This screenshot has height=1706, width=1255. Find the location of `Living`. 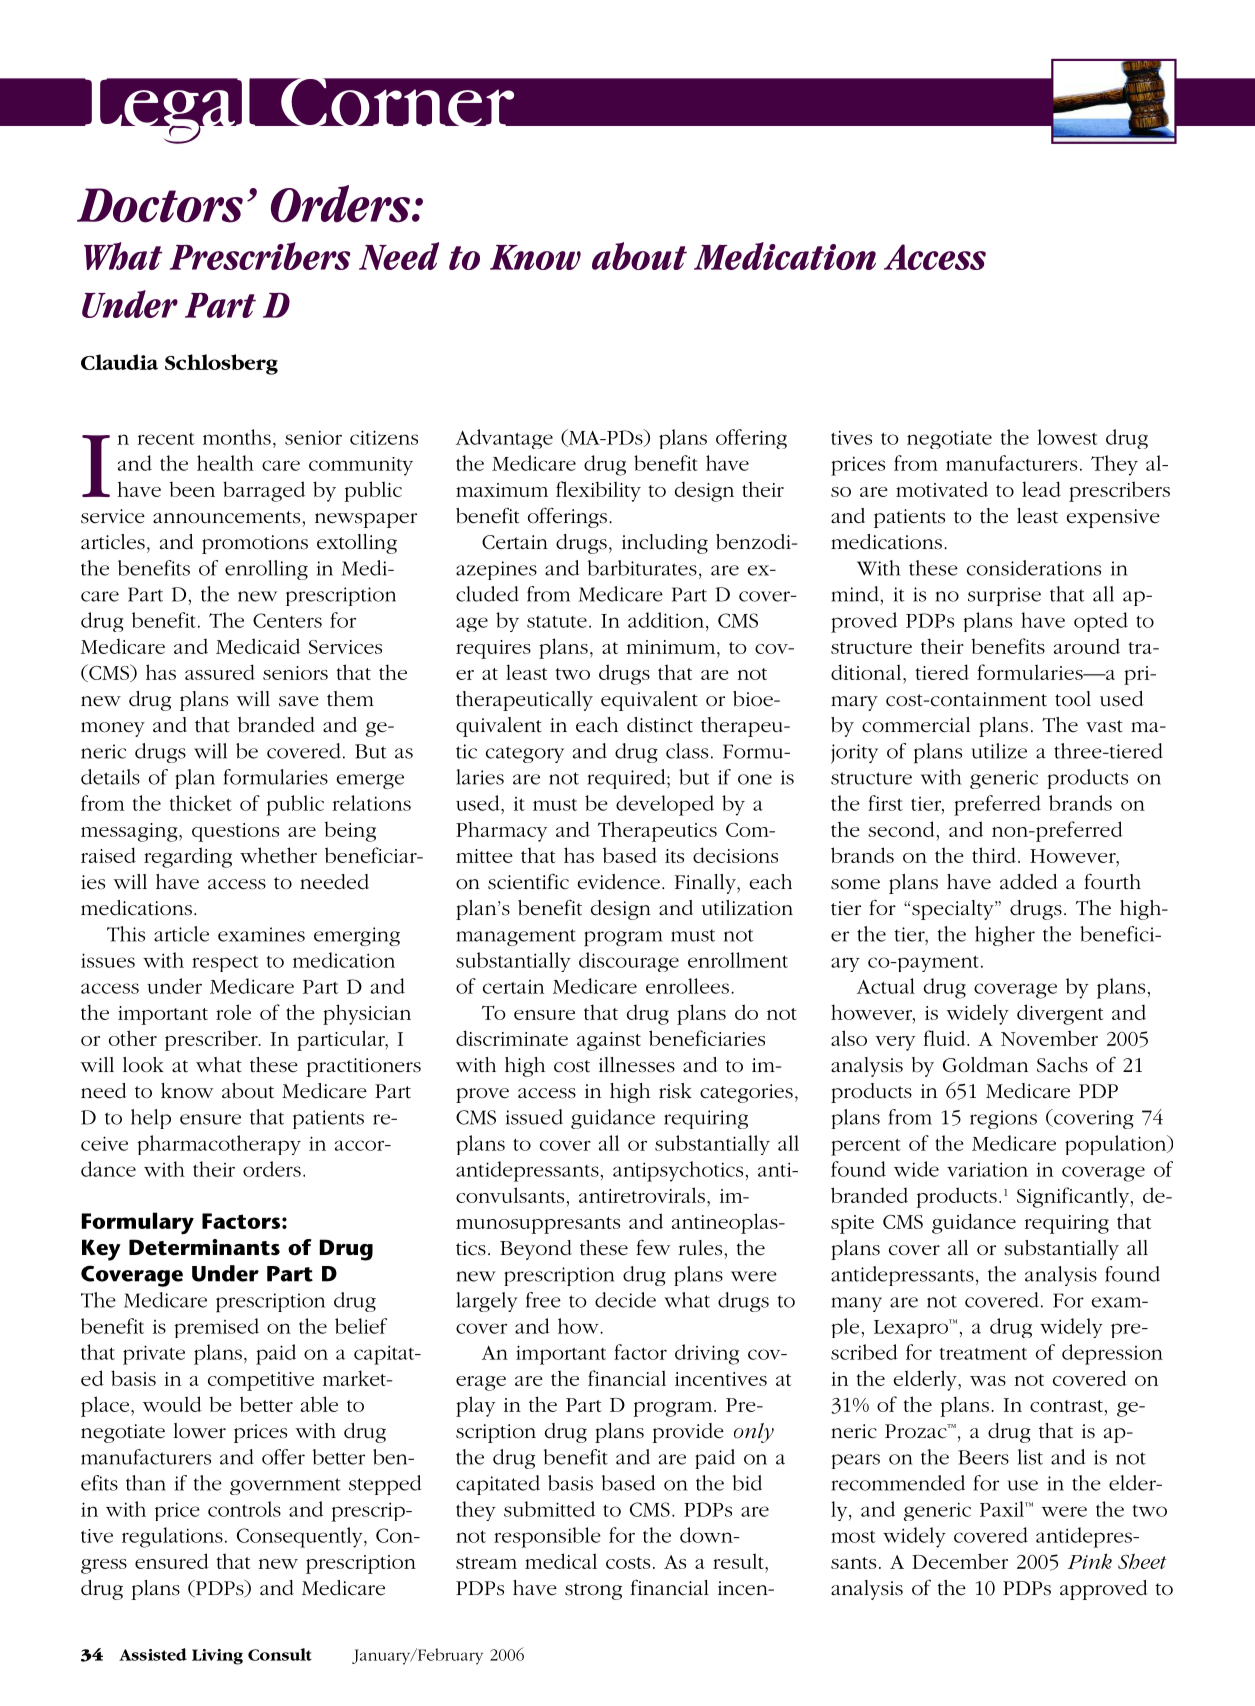

Living is located at coordinates (217, 1657).
